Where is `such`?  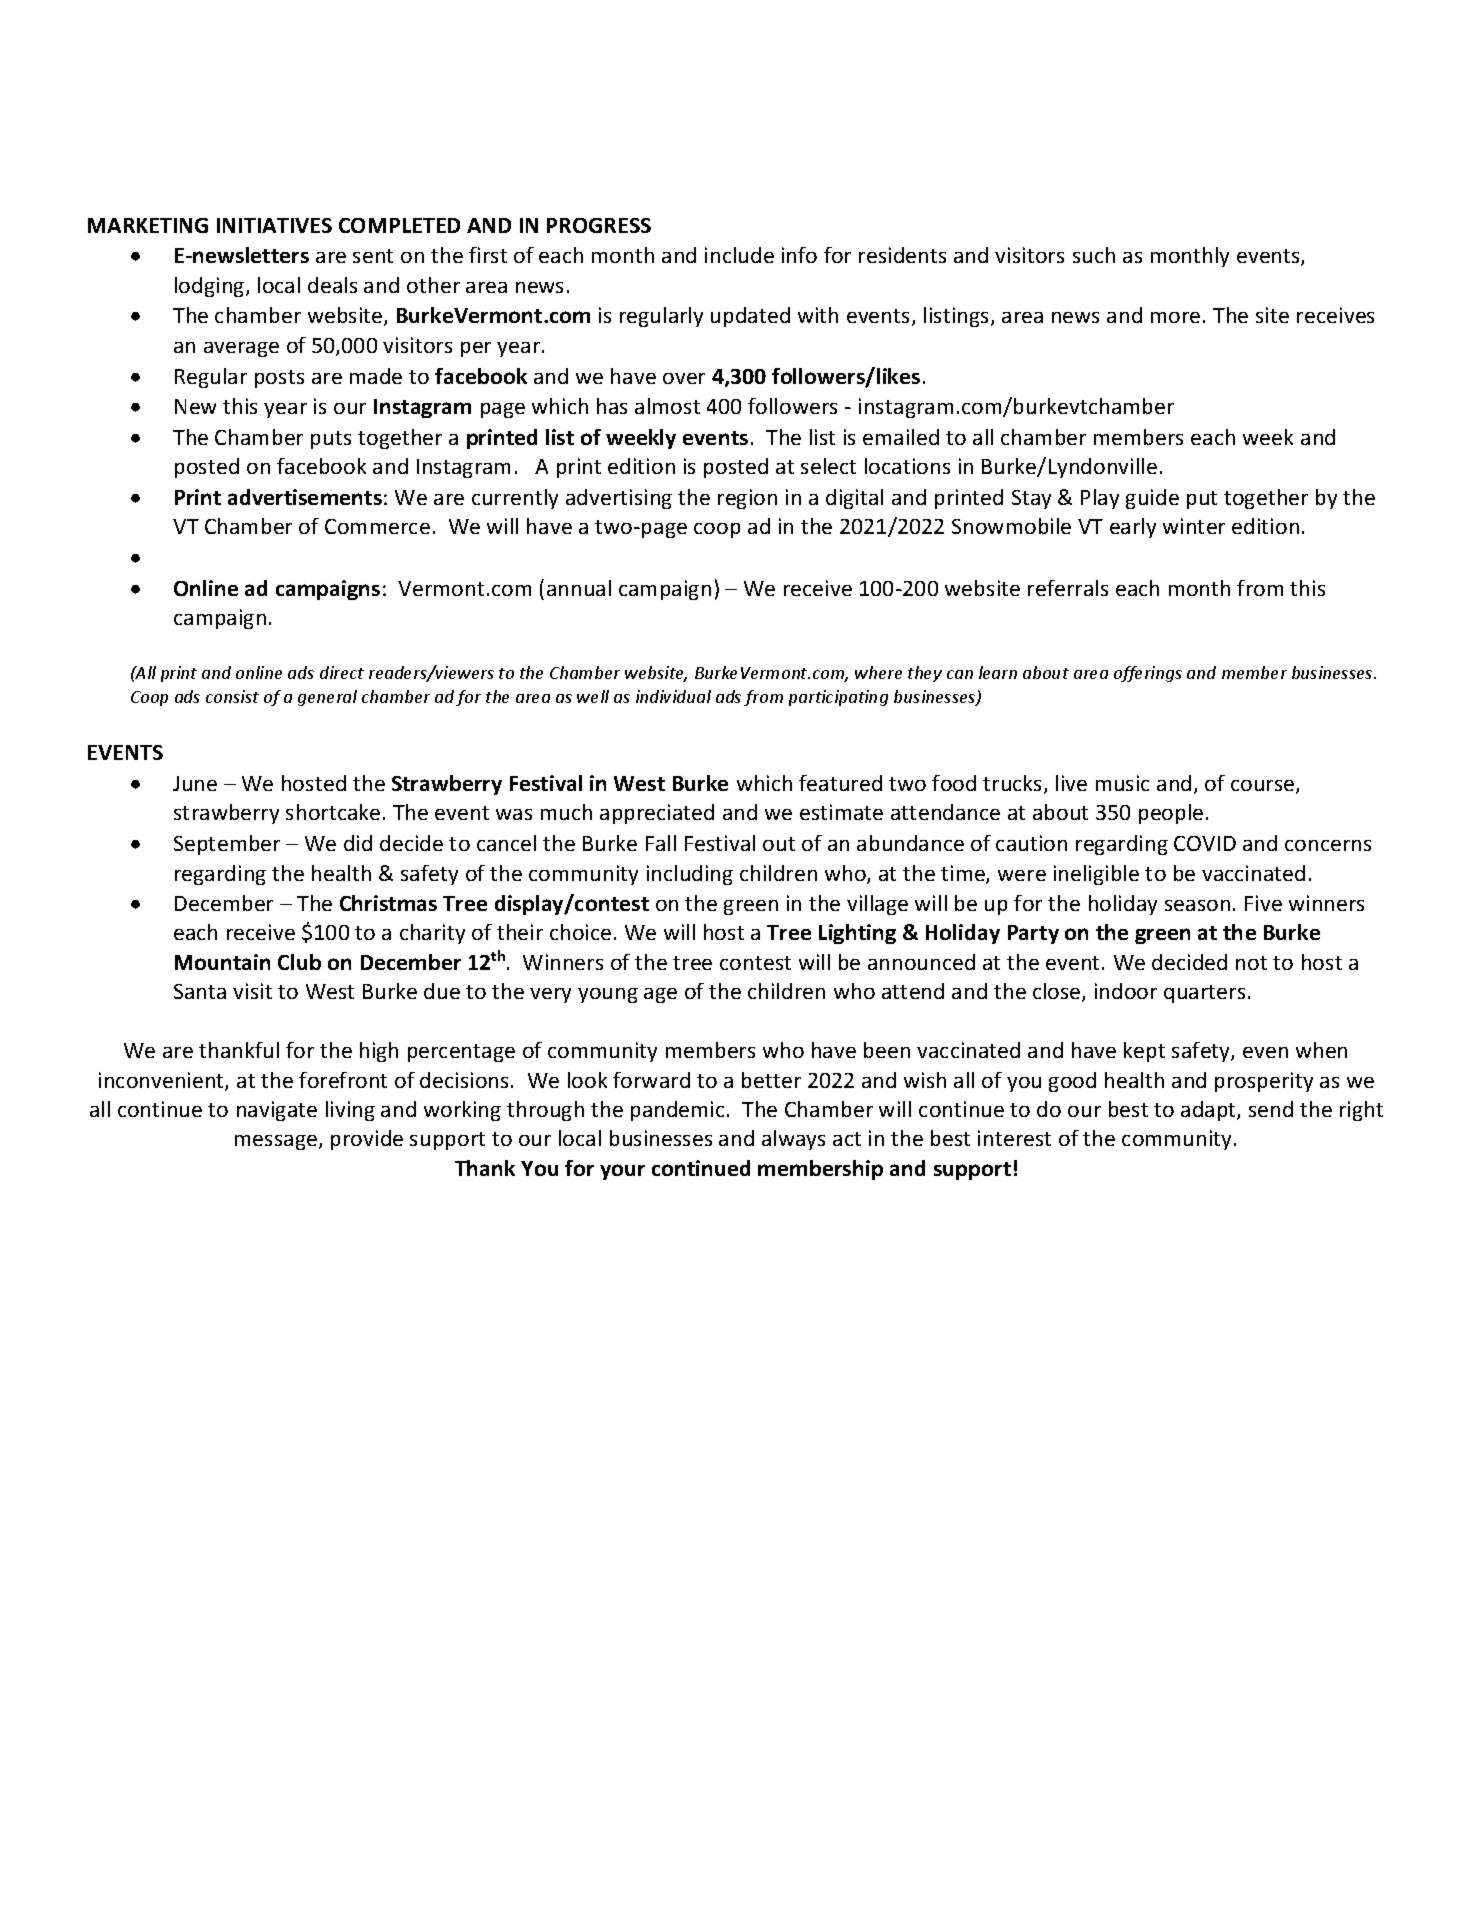
such is located at coordinates (1094, 255).
